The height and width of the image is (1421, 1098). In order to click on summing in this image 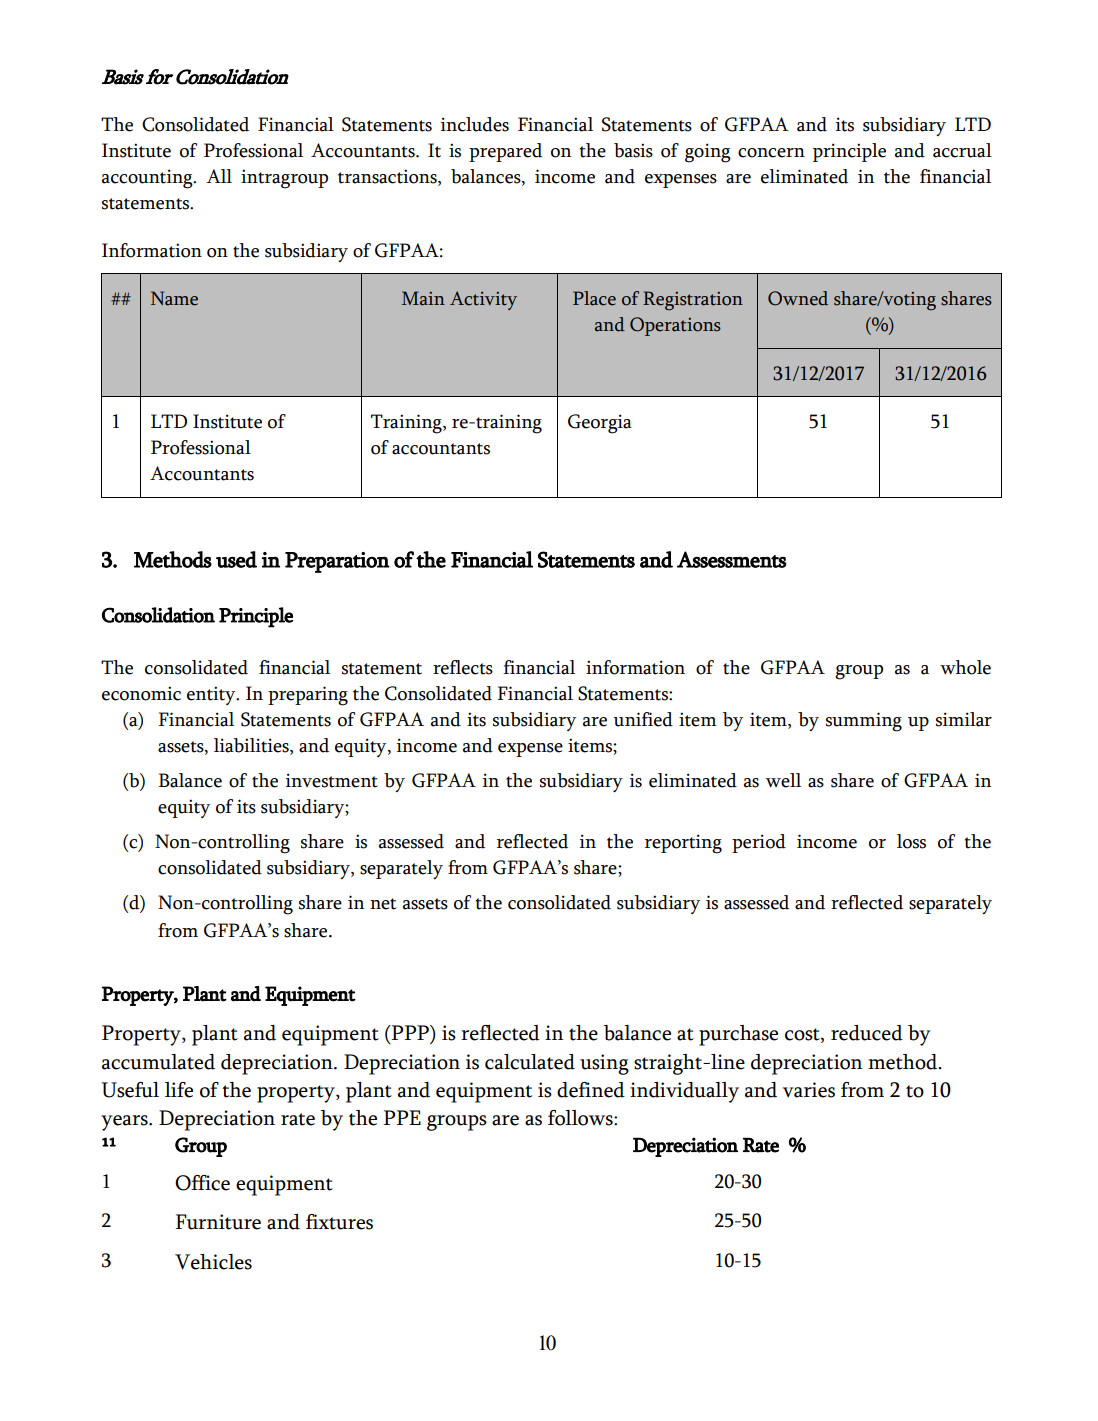, I will do `click(864, 722)`.
